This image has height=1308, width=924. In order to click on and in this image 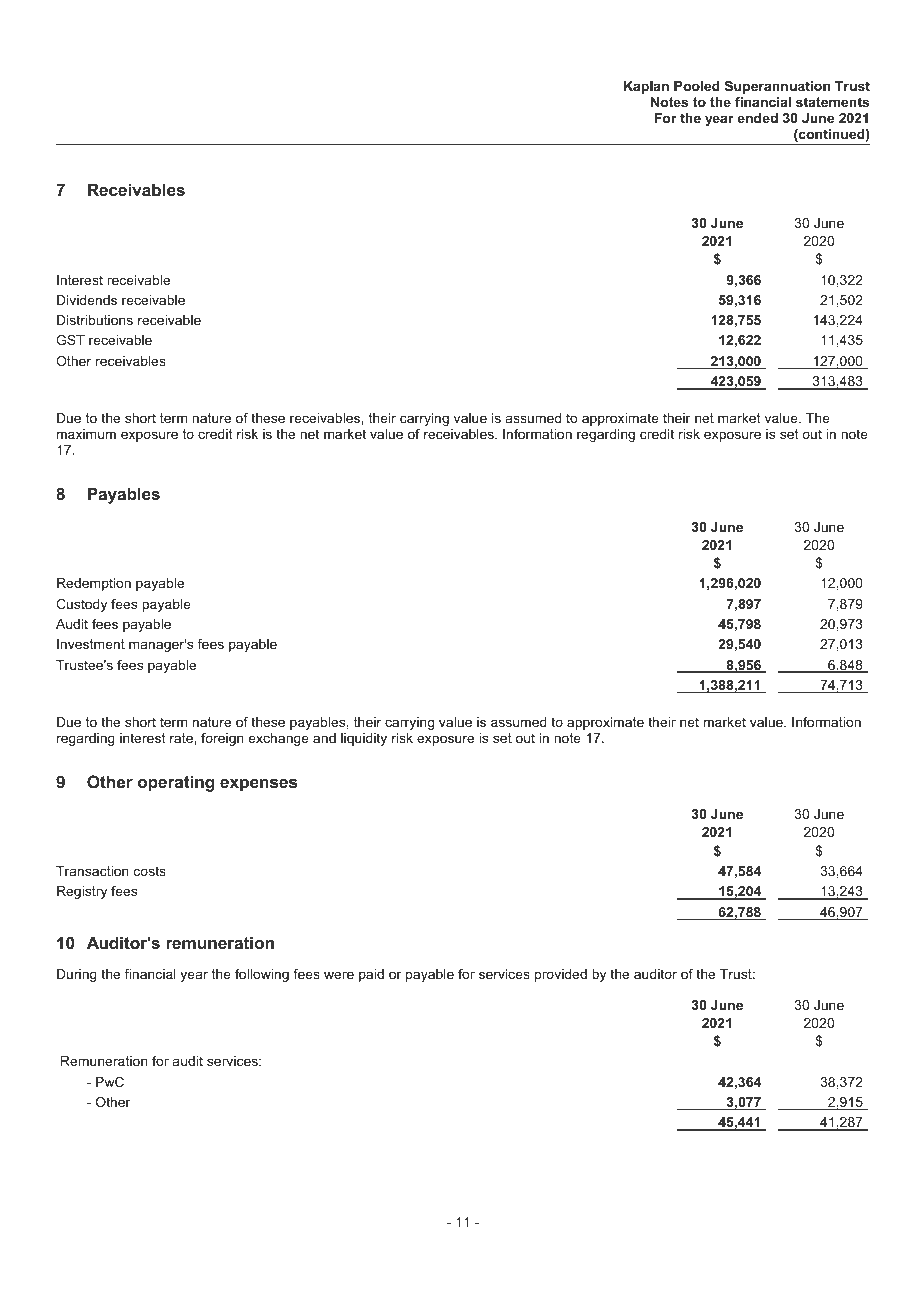, I will do `click(324, 738)`.
